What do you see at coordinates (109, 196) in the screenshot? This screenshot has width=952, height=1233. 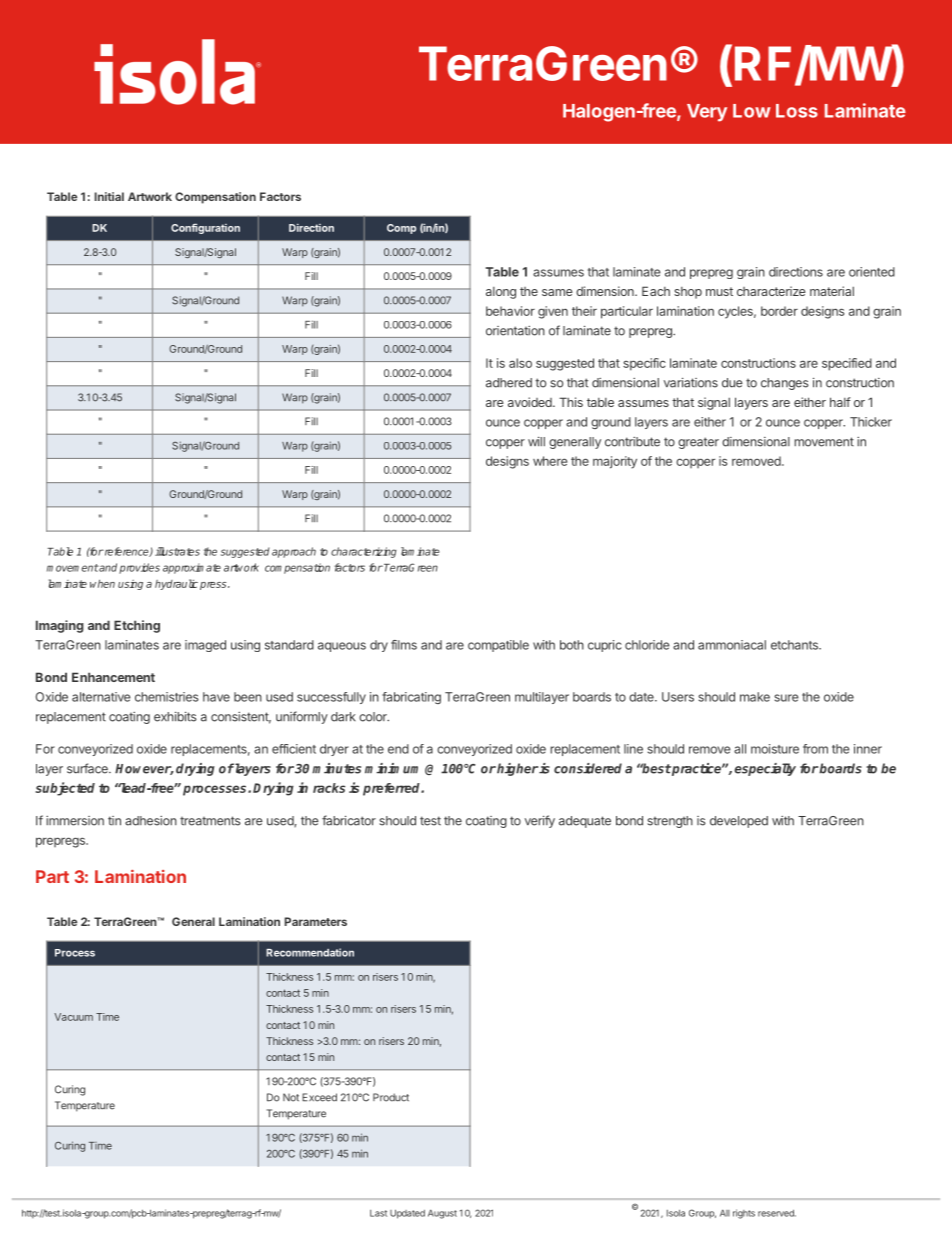 I see `Initial` at bounding box center [109, 196].
